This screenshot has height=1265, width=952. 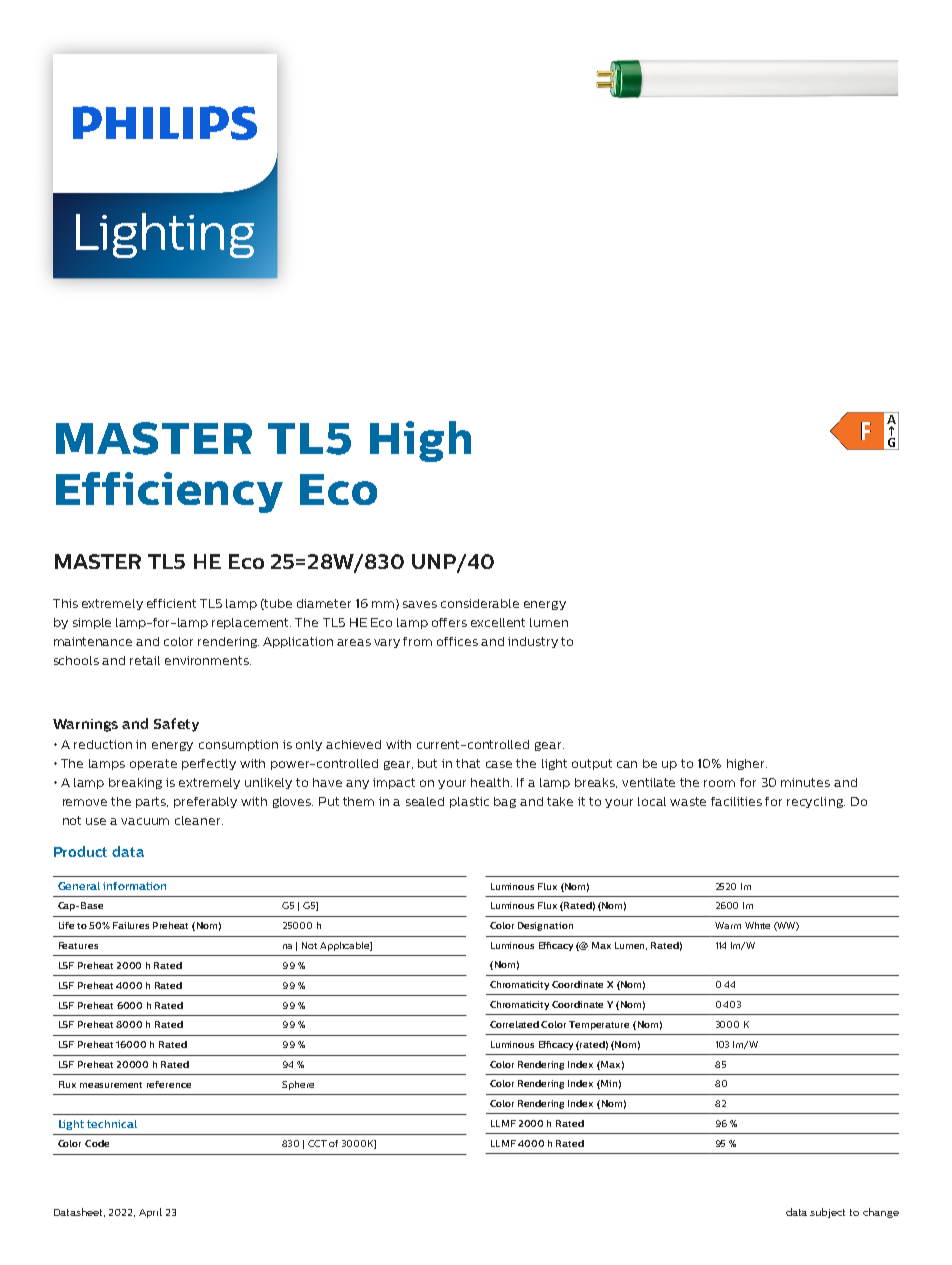 What do you see at coordinates (816, 802) in the screenshot?
I see `recycling` at bounding box center [816, 802].
